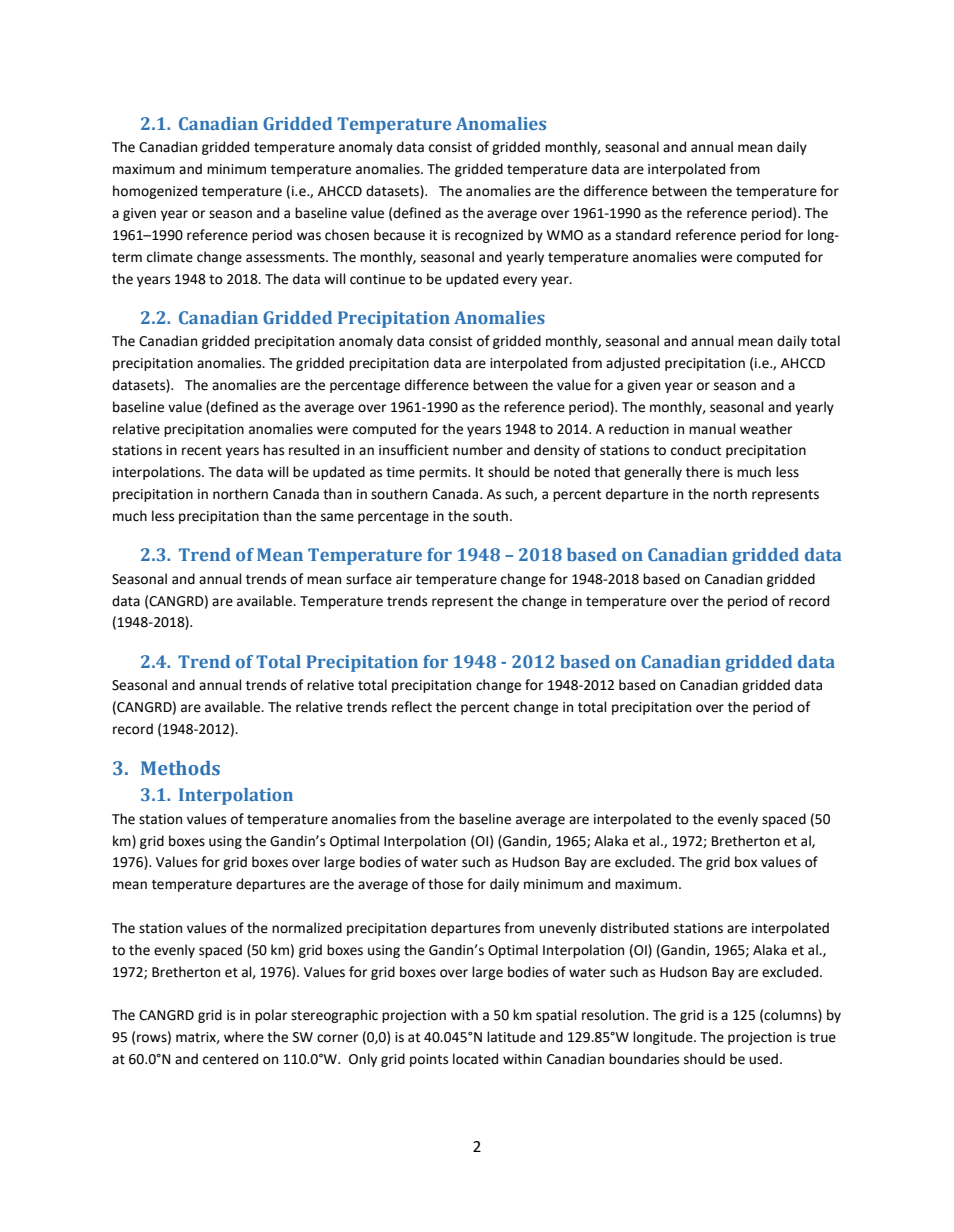 This screenshot has height=1232, width=954. Describe the element at coordinates (643, 235) in the screenshot. I see `standard` at that location.
